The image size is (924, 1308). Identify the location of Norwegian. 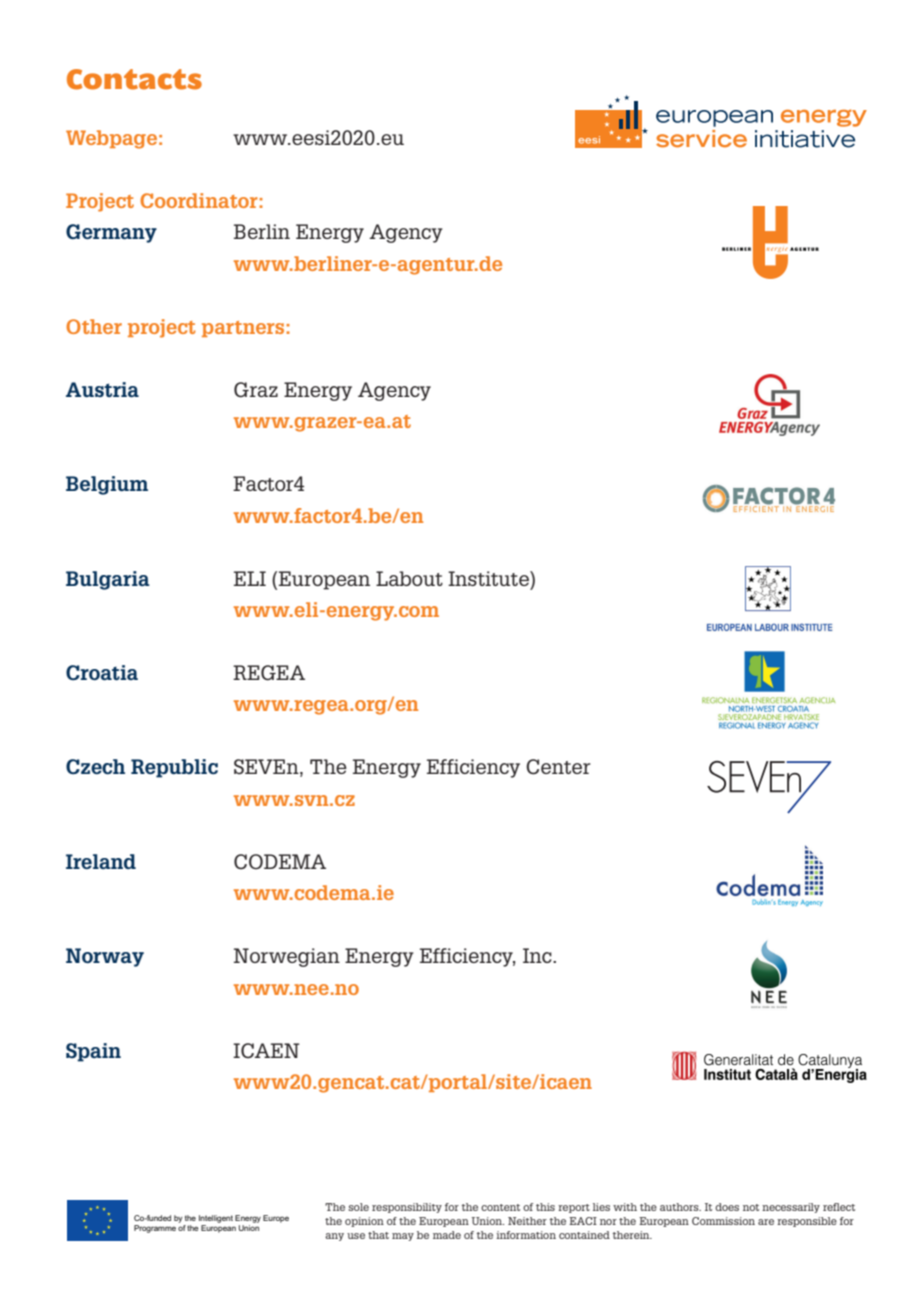
(287, 957).
